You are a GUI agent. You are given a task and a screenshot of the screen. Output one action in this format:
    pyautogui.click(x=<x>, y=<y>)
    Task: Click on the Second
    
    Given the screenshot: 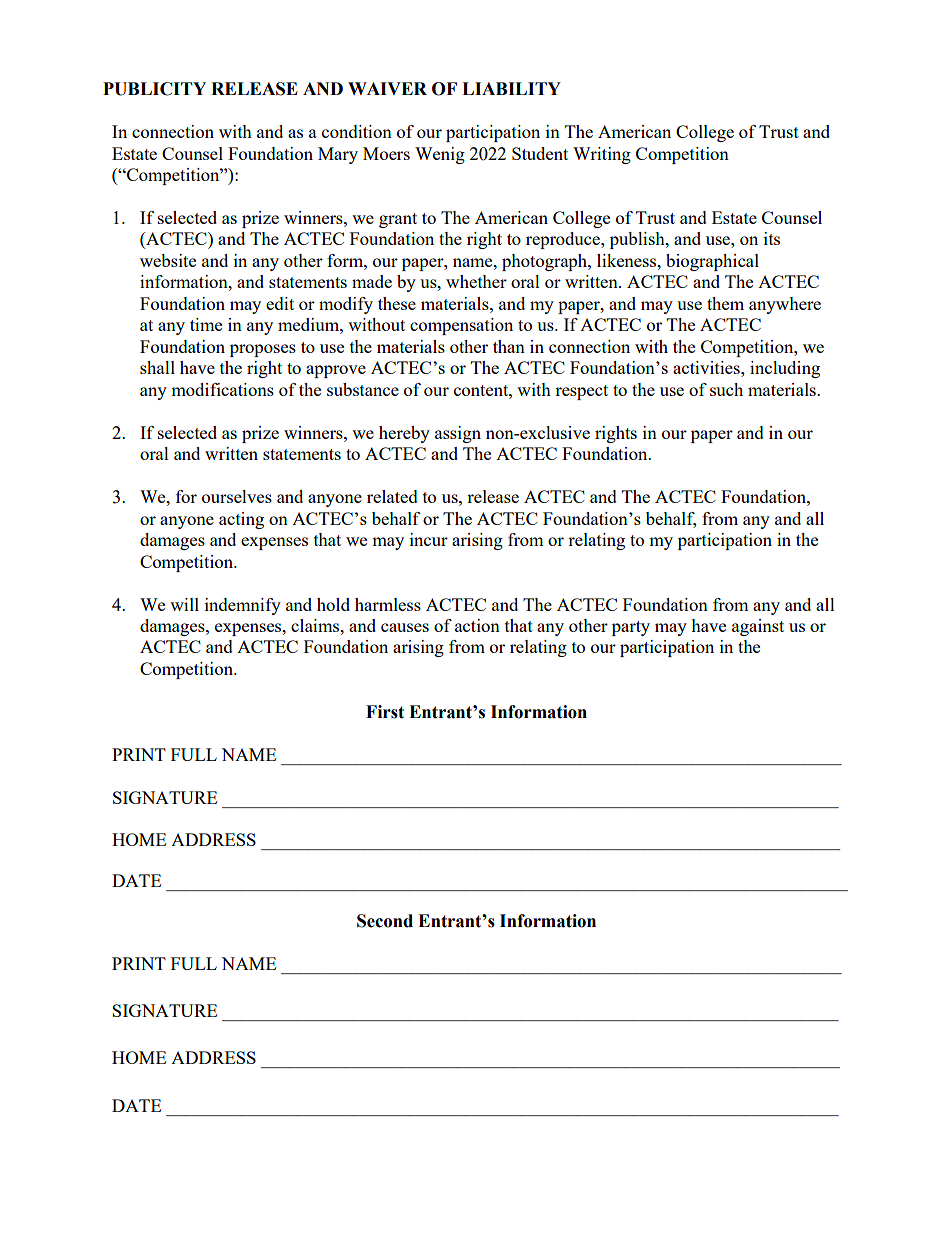 What is the action you would take?
    pyautogui.click(x=385, y=921)
